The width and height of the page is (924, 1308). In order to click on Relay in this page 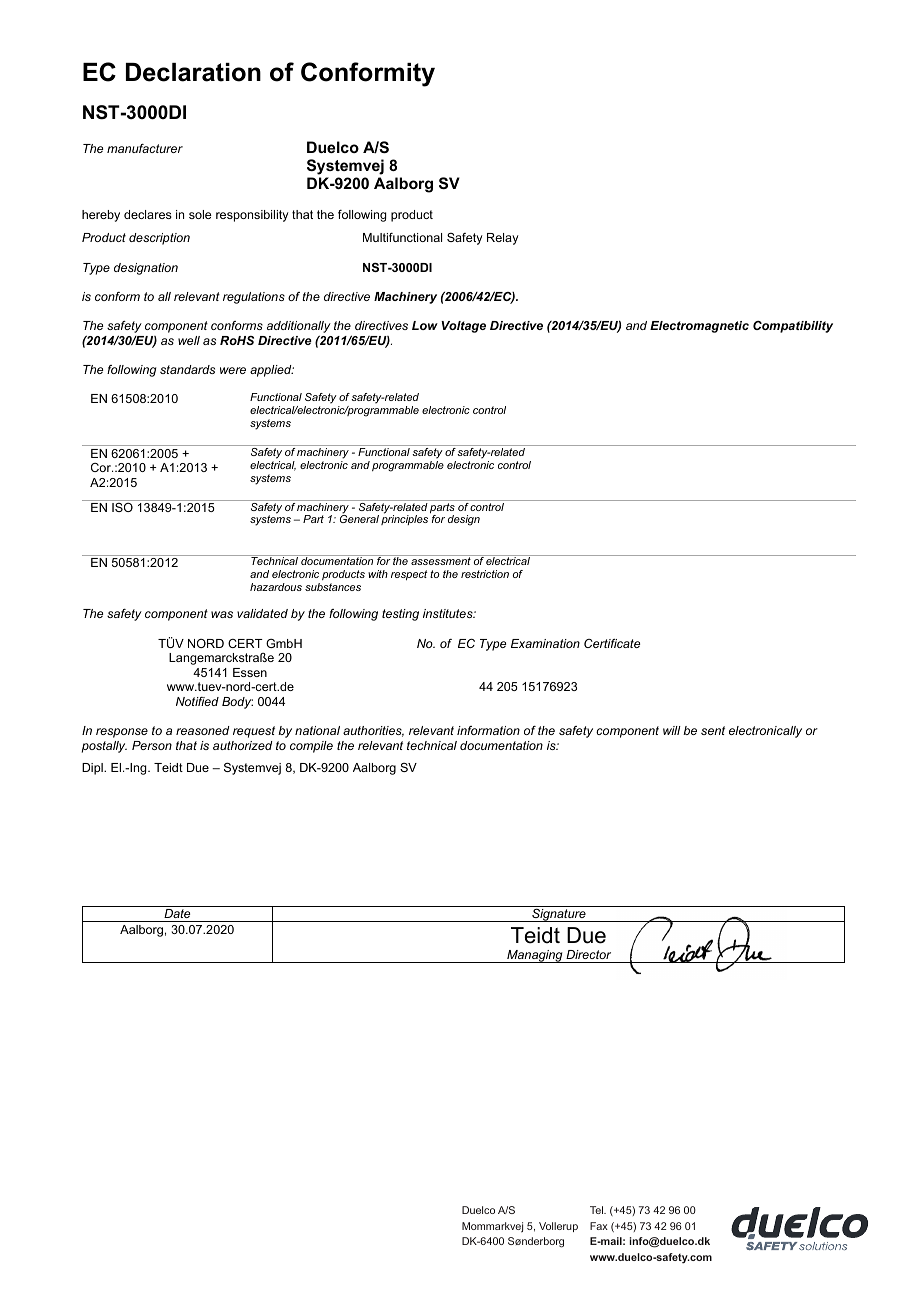, I will do `click(503, 239)`.
